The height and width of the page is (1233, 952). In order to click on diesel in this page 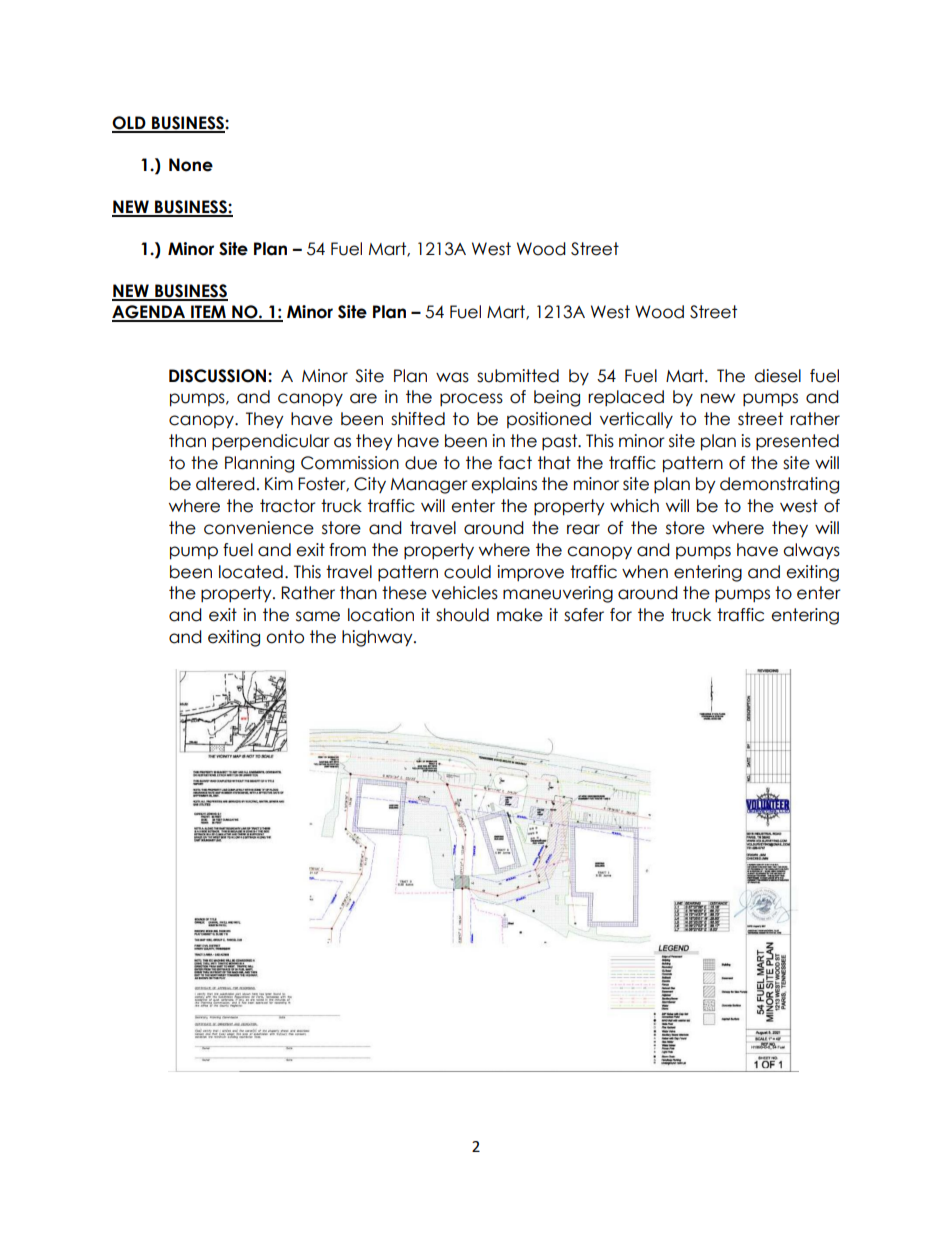, I will do `click(777, 376)`.
